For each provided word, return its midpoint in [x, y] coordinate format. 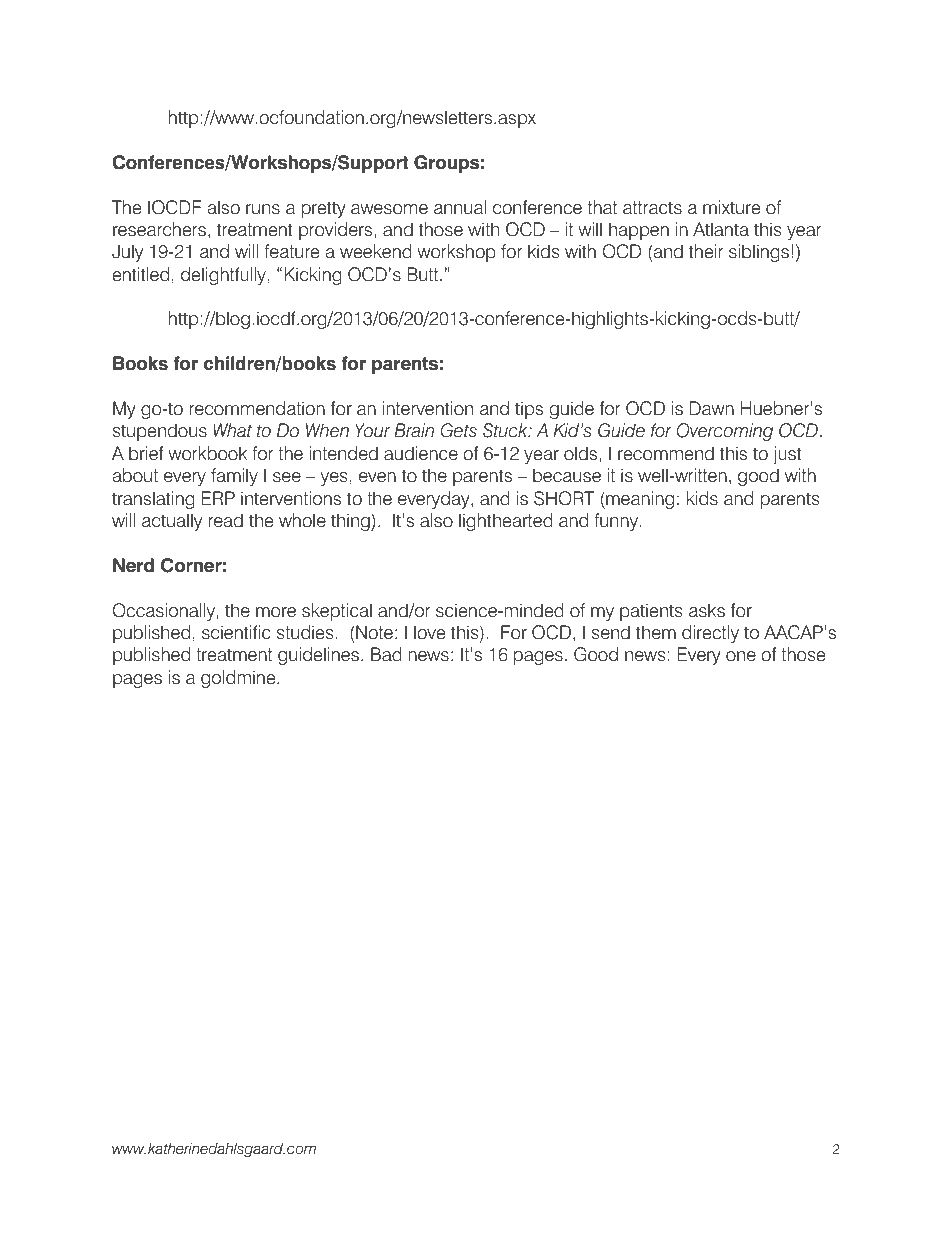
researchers [159, 229]
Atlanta [721, 229]
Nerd [133, 565]
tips [529, 410]
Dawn [712, 408]
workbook [207, 453]
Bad [386, 654]
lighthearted [506, 522]
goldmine [239, 679]
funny [617, 522]
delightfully [223, 276]
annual [460, 207]
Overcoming [725, 432]
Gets [459, 430]
